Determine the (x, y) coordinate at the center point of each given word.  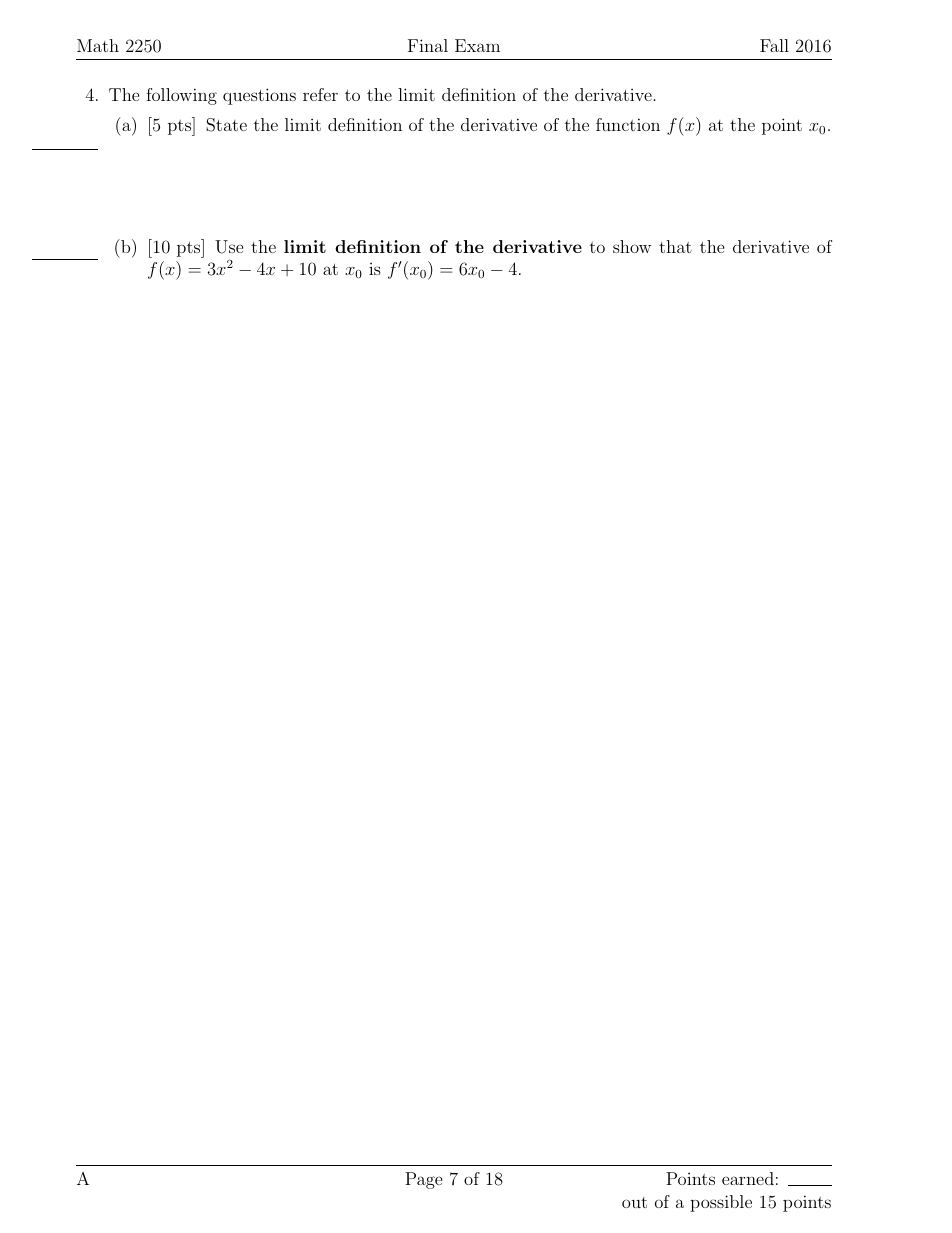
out (634, 1202)
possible (721, 1203)
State (226, 125)
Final (428, 45)
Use (229, 247)
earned (748, 1178)
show (632, 246)
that (675, 246)
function (628, 124)
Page (424, 1180)
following (181, 96)
